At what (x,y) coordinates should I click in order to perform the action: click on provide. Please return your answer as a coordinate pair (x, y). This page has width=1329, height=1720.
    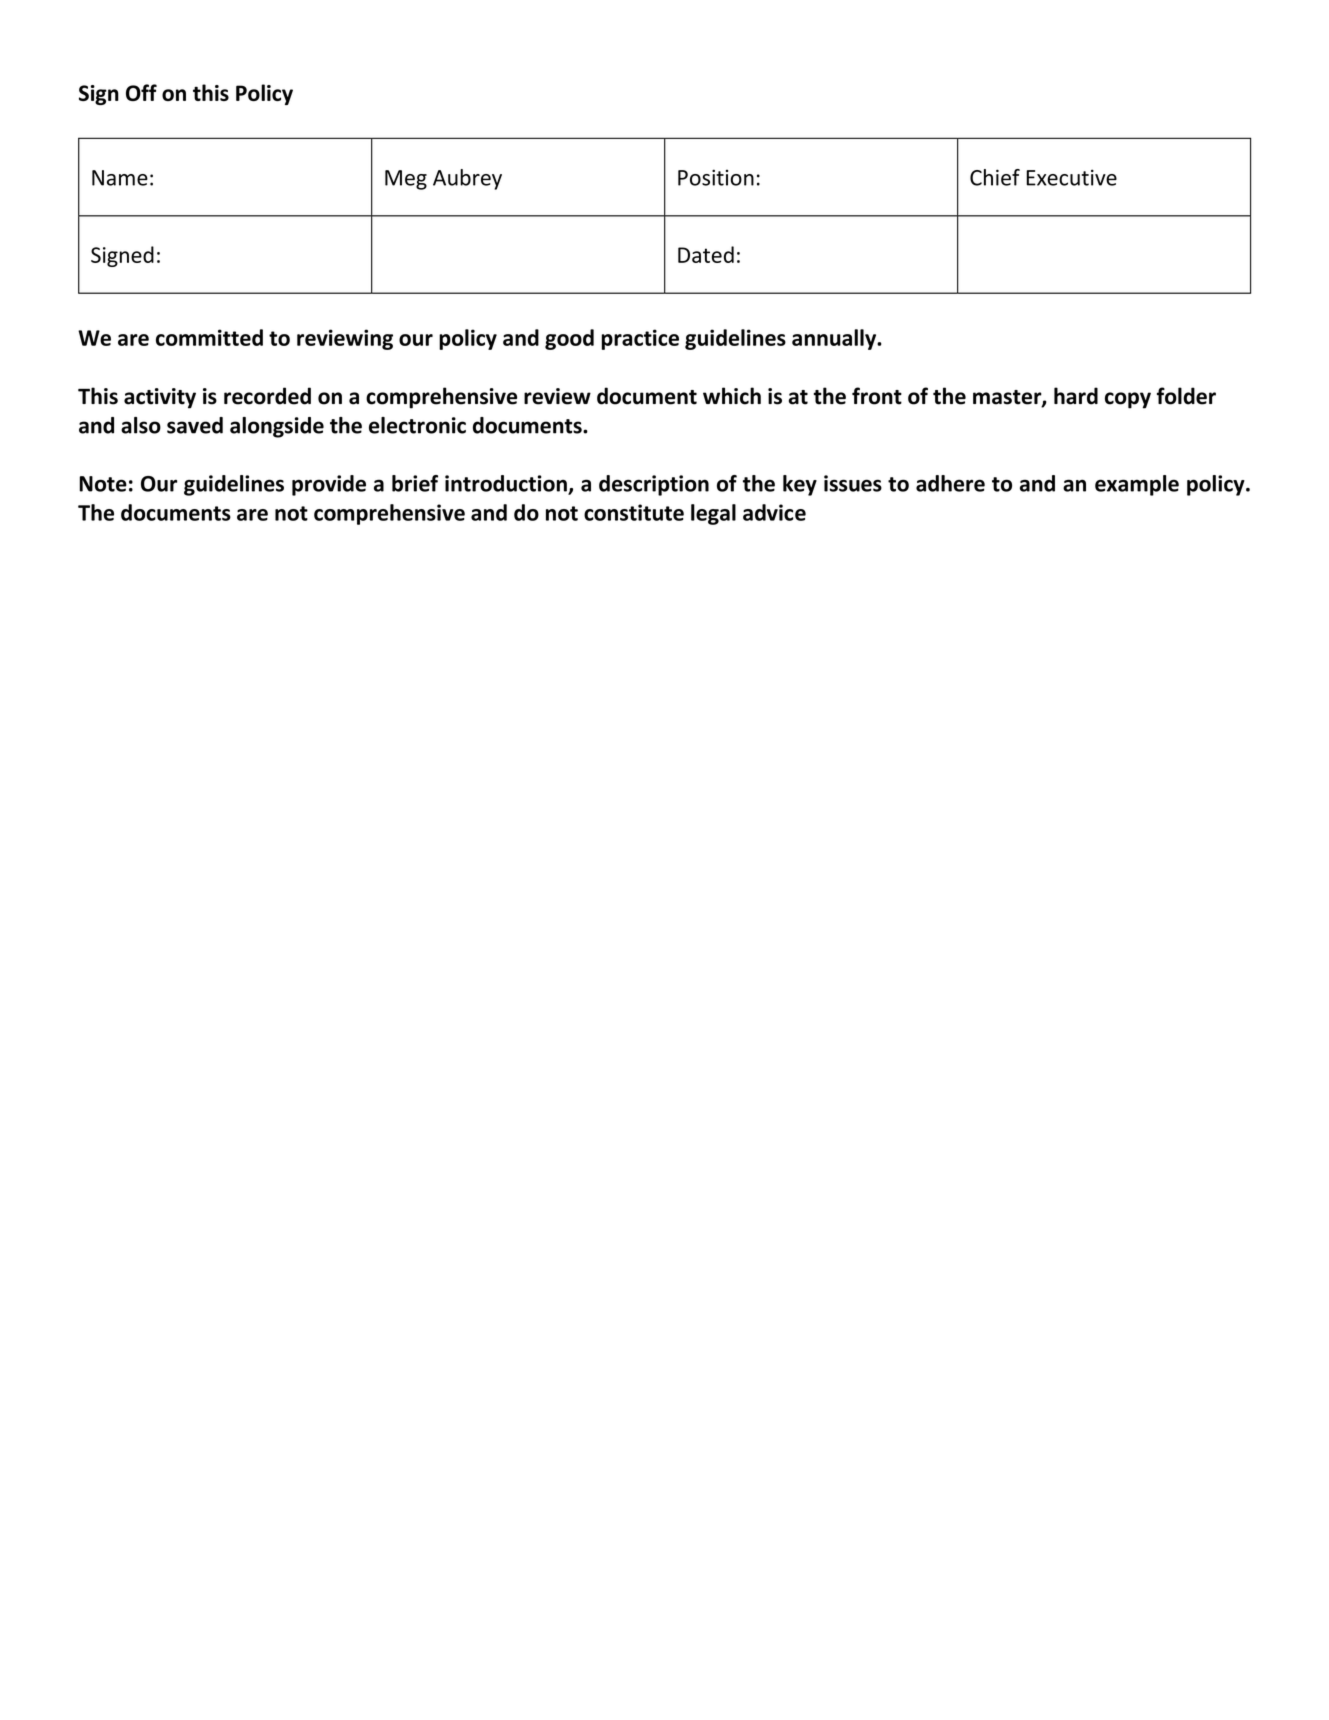
    Looking at the image, I should click on (329, 485).
